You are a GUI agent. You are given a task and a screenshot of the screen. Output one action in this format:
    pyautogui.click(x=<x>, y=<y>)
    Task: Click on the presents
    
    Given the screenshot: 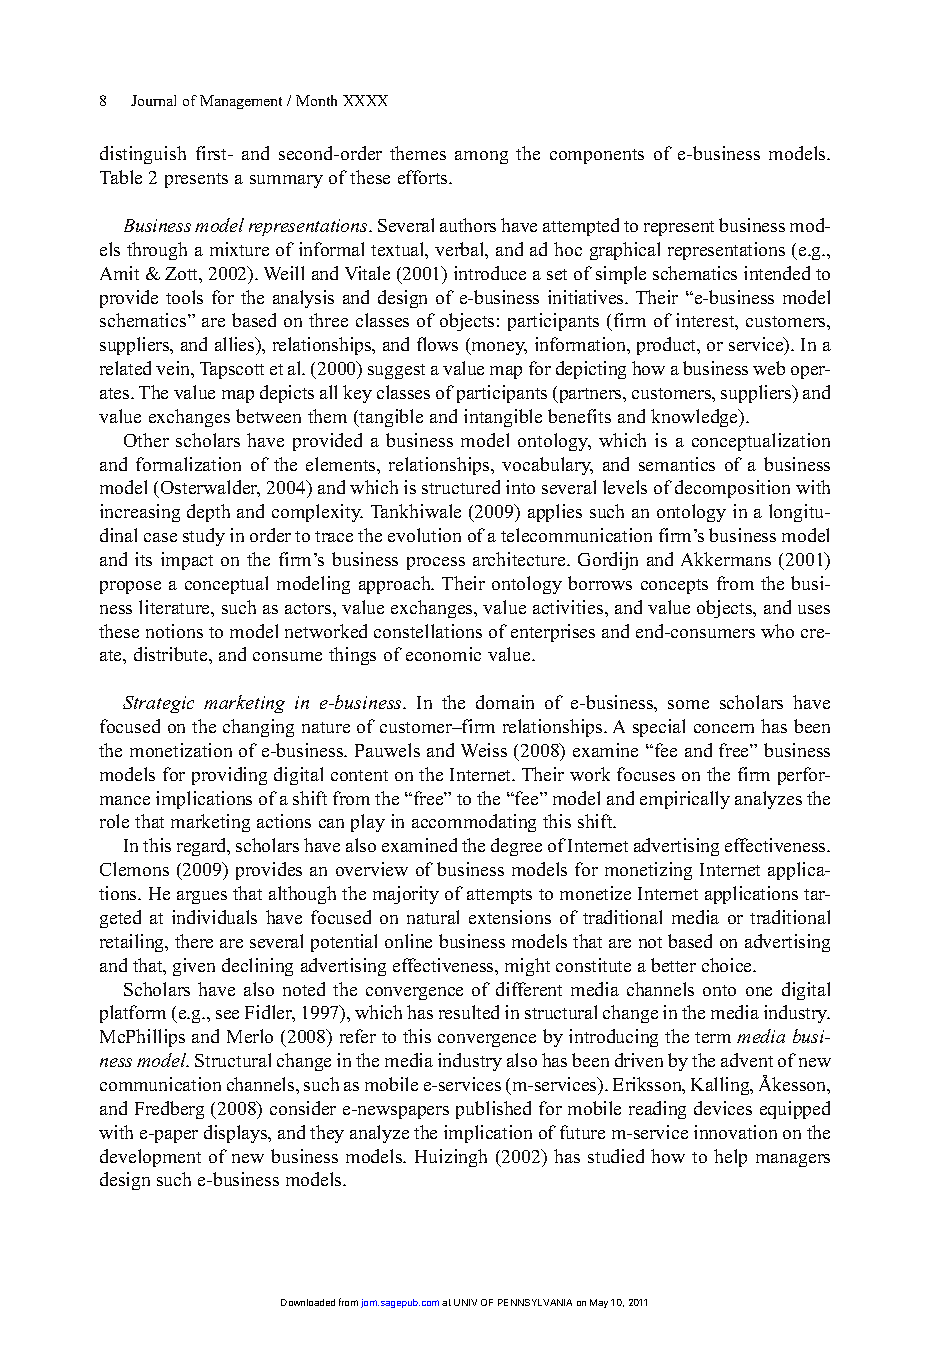 What is the action you would take?
    pyautogui.click(x=196, y=180)
